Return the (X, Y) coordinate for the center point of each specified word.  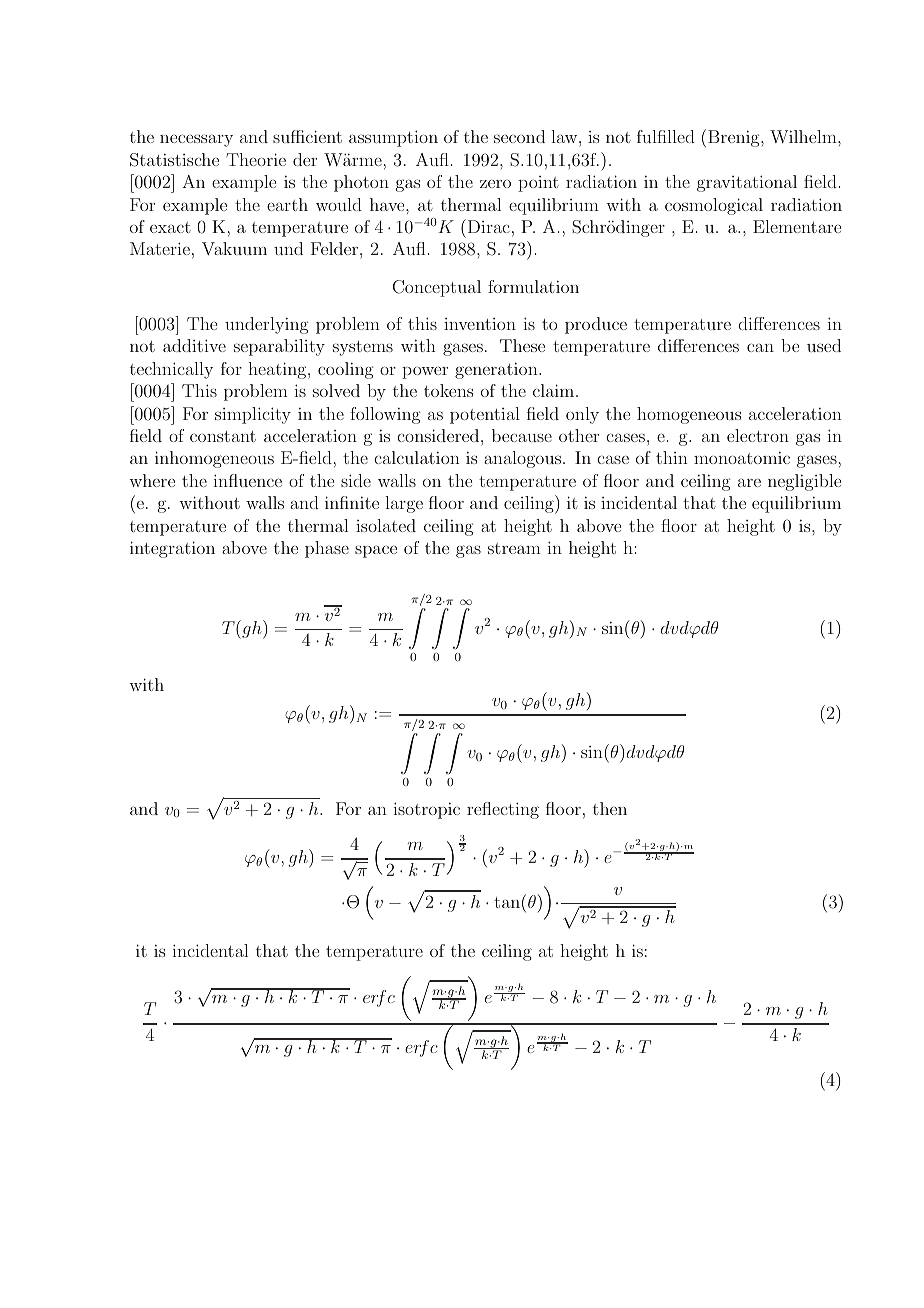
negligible (804, 482)
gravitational (747, 183)
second (519, 136)
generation (497, 371)
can (760, 347)
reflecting (503, 810)
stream (514, 548)
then (610, 808)
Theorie (256, 159)
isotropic (427, 810)
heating (278, 370)
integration (172, 549)
